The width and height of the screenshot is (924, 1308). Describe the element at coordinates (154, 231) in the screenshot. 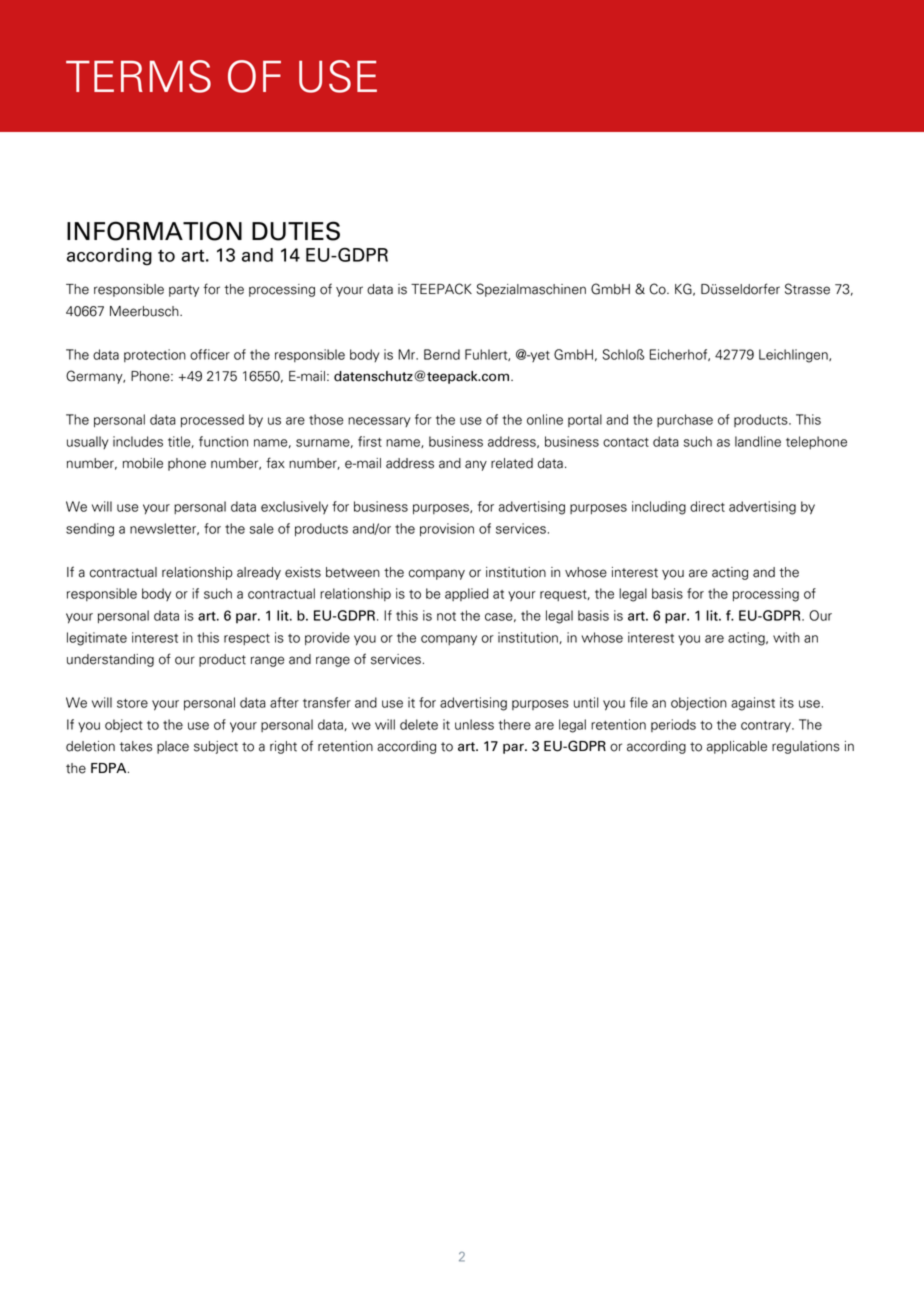

I see `INFORMATION` at that location.
